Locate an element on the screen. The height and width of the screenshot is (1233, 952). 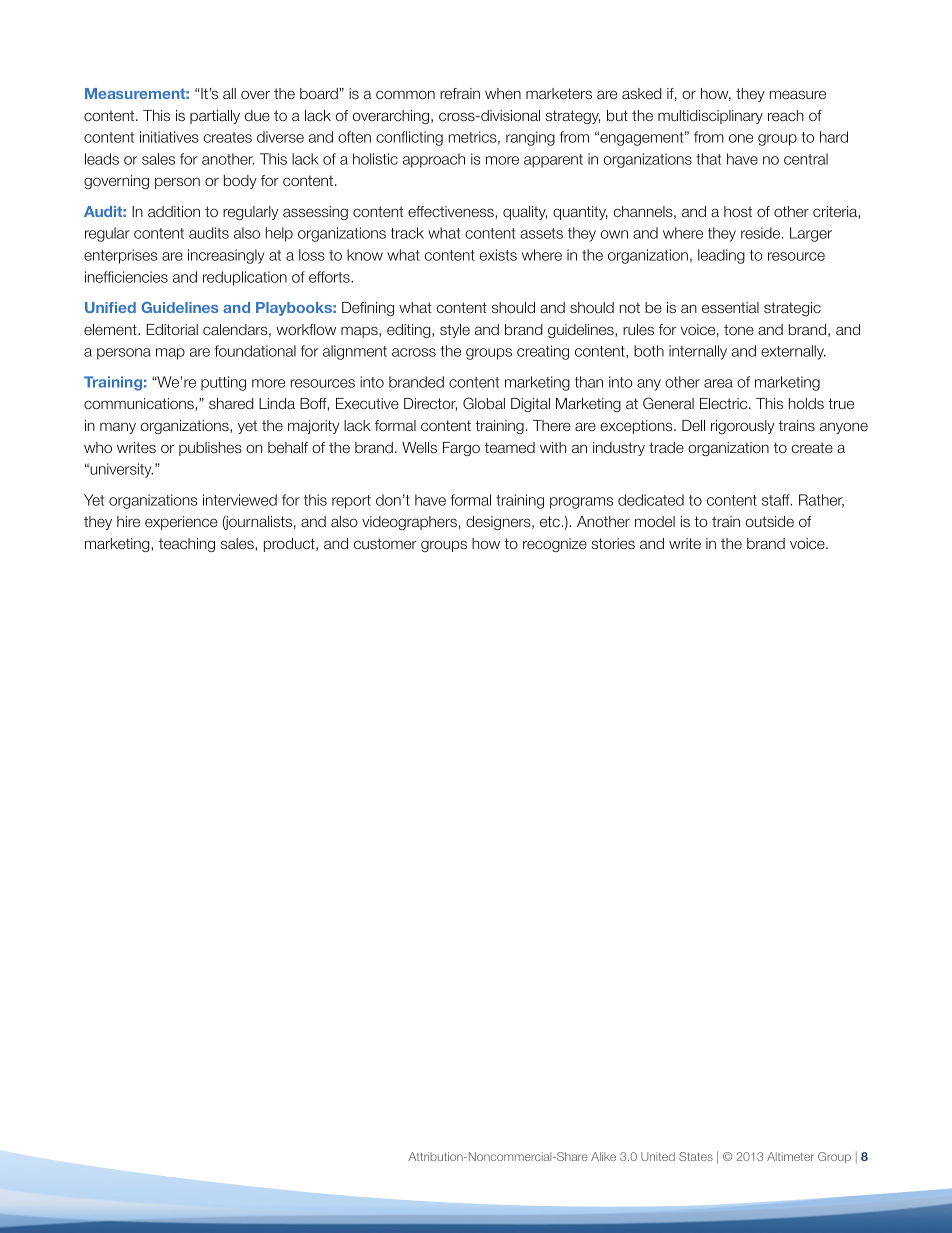
initiatives is located at coordinates (169, 137).
